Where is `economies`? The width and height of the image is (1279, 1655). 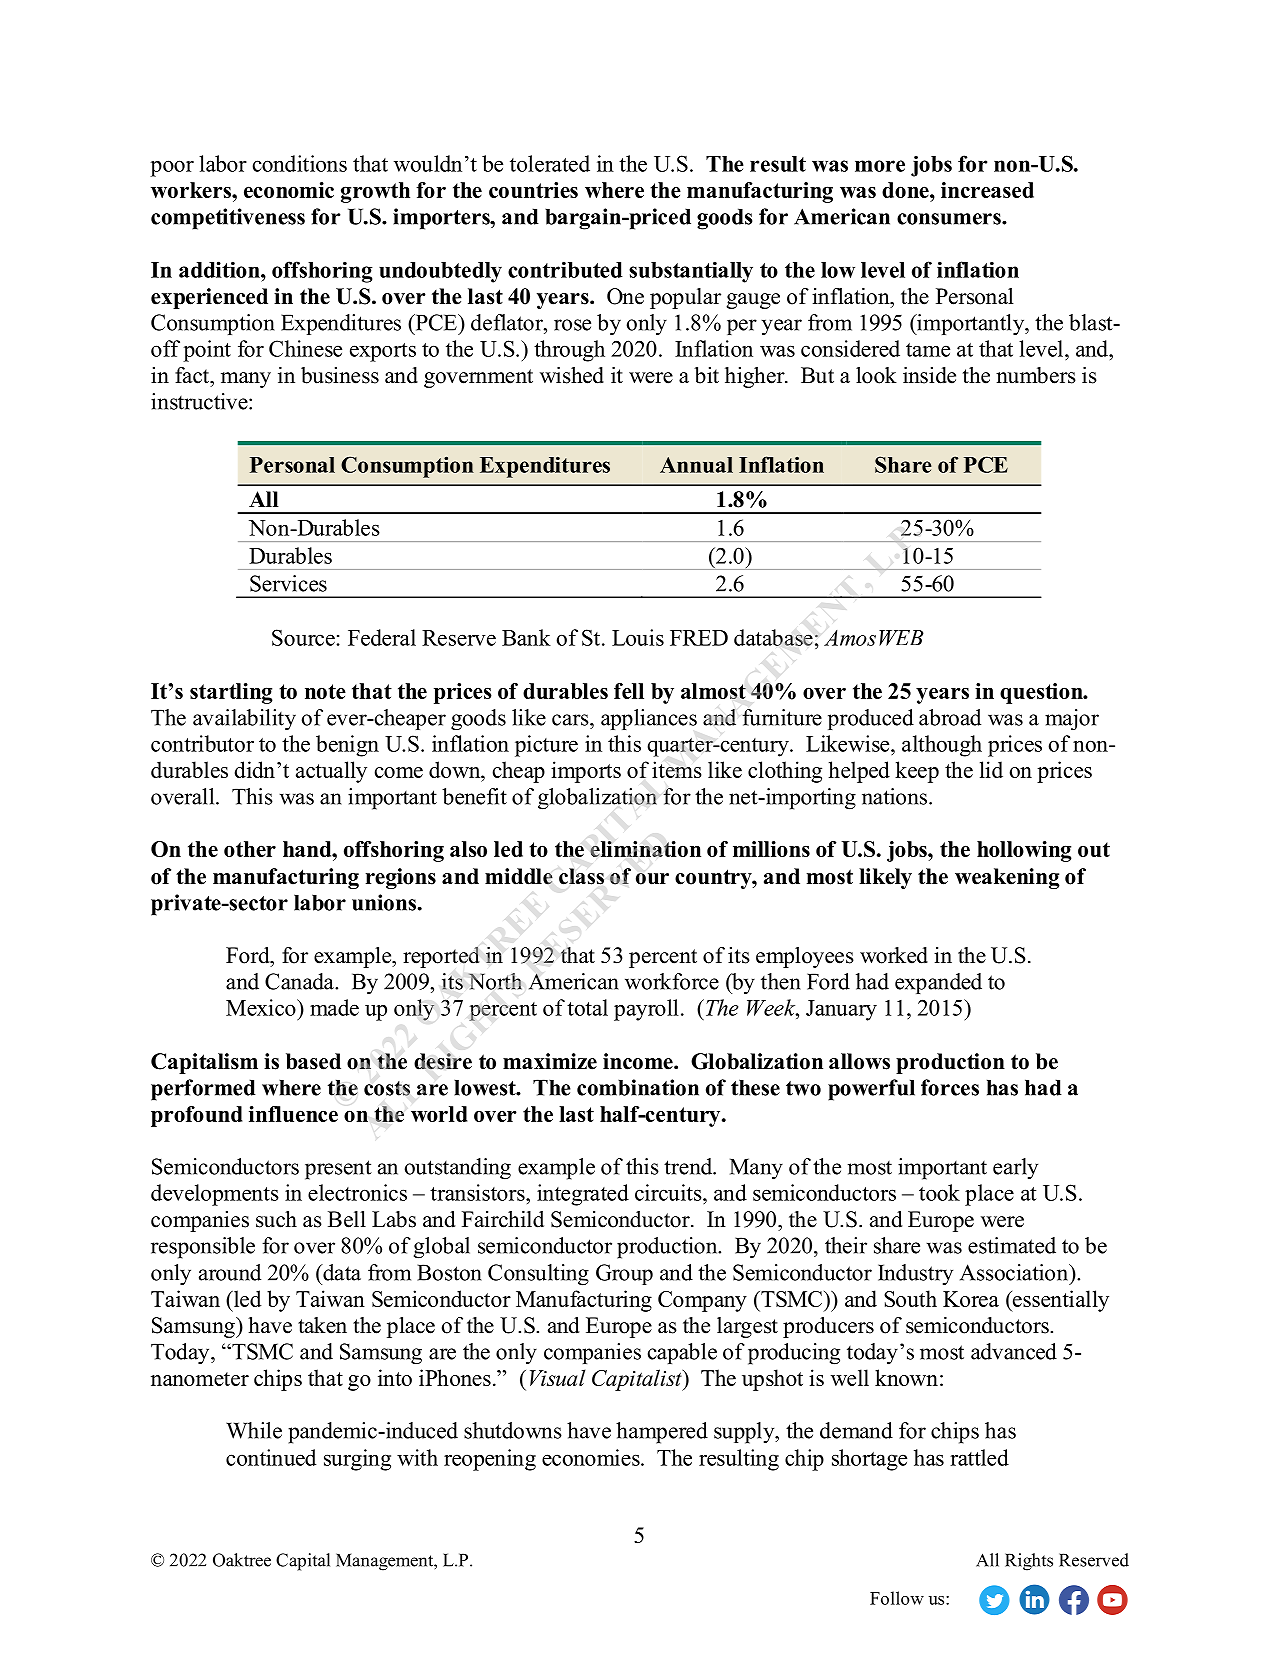
economies is located at coordinates (592, 1457).
